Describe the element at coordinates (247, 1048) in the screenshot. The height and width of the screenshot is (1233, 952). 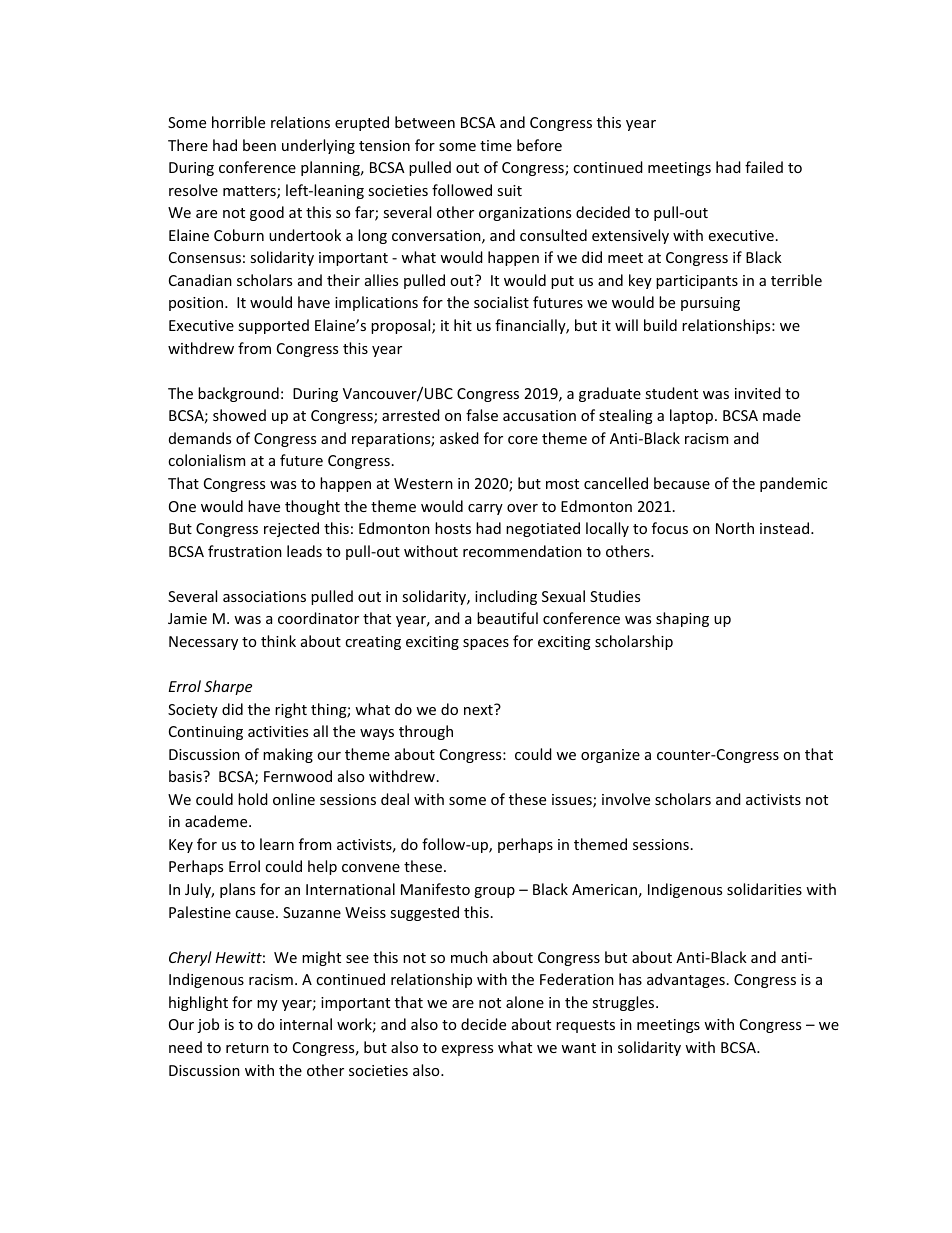
I see `return` at that location.
